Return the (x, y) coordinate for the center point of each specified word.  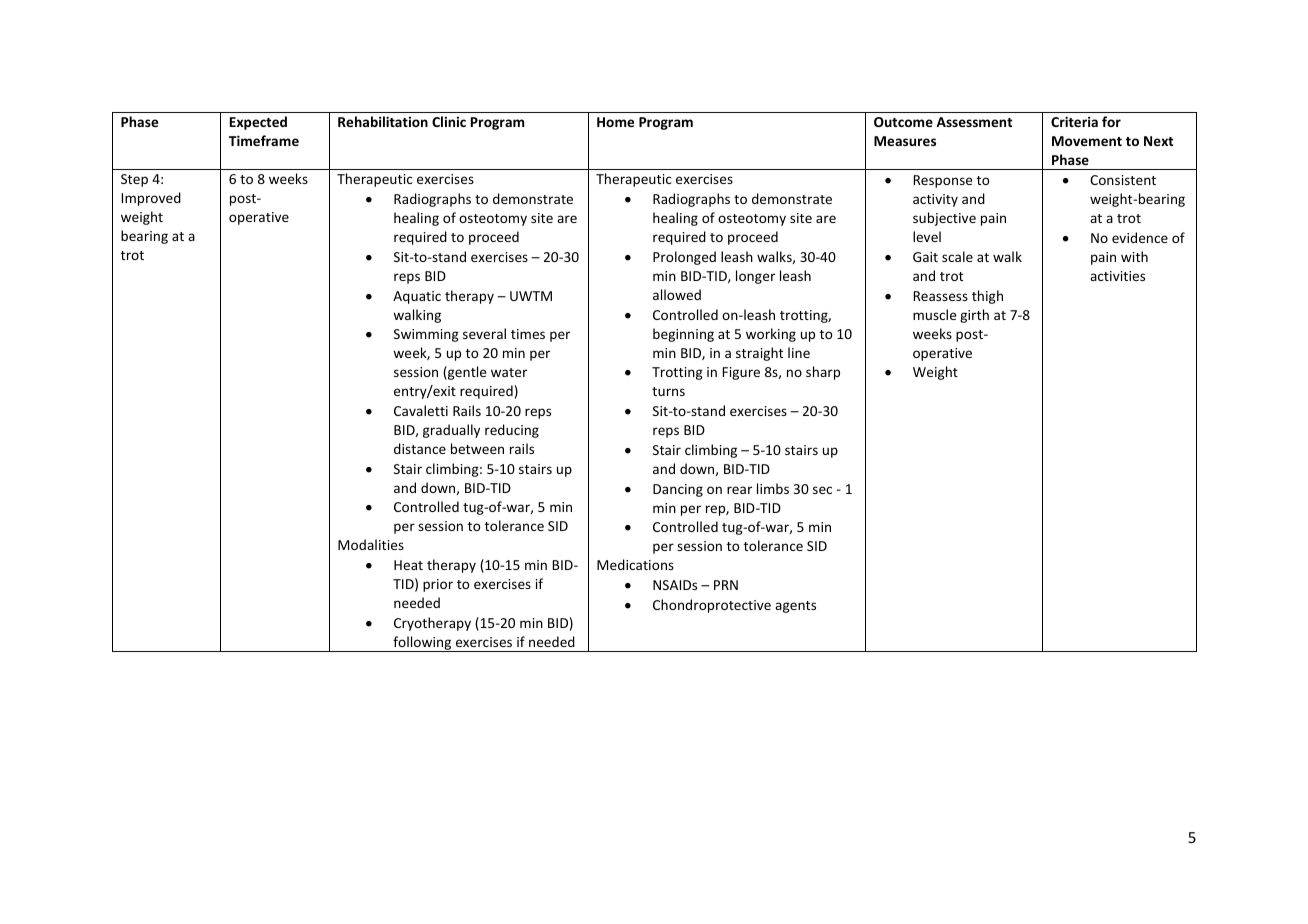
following (422, 644)
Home (615, 122)
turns (668, 391)
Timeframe (264, 140)
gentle (466, 373)
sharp (823, 373)
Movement (1087, 141)
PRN (726, 585)
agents (795, 607)
